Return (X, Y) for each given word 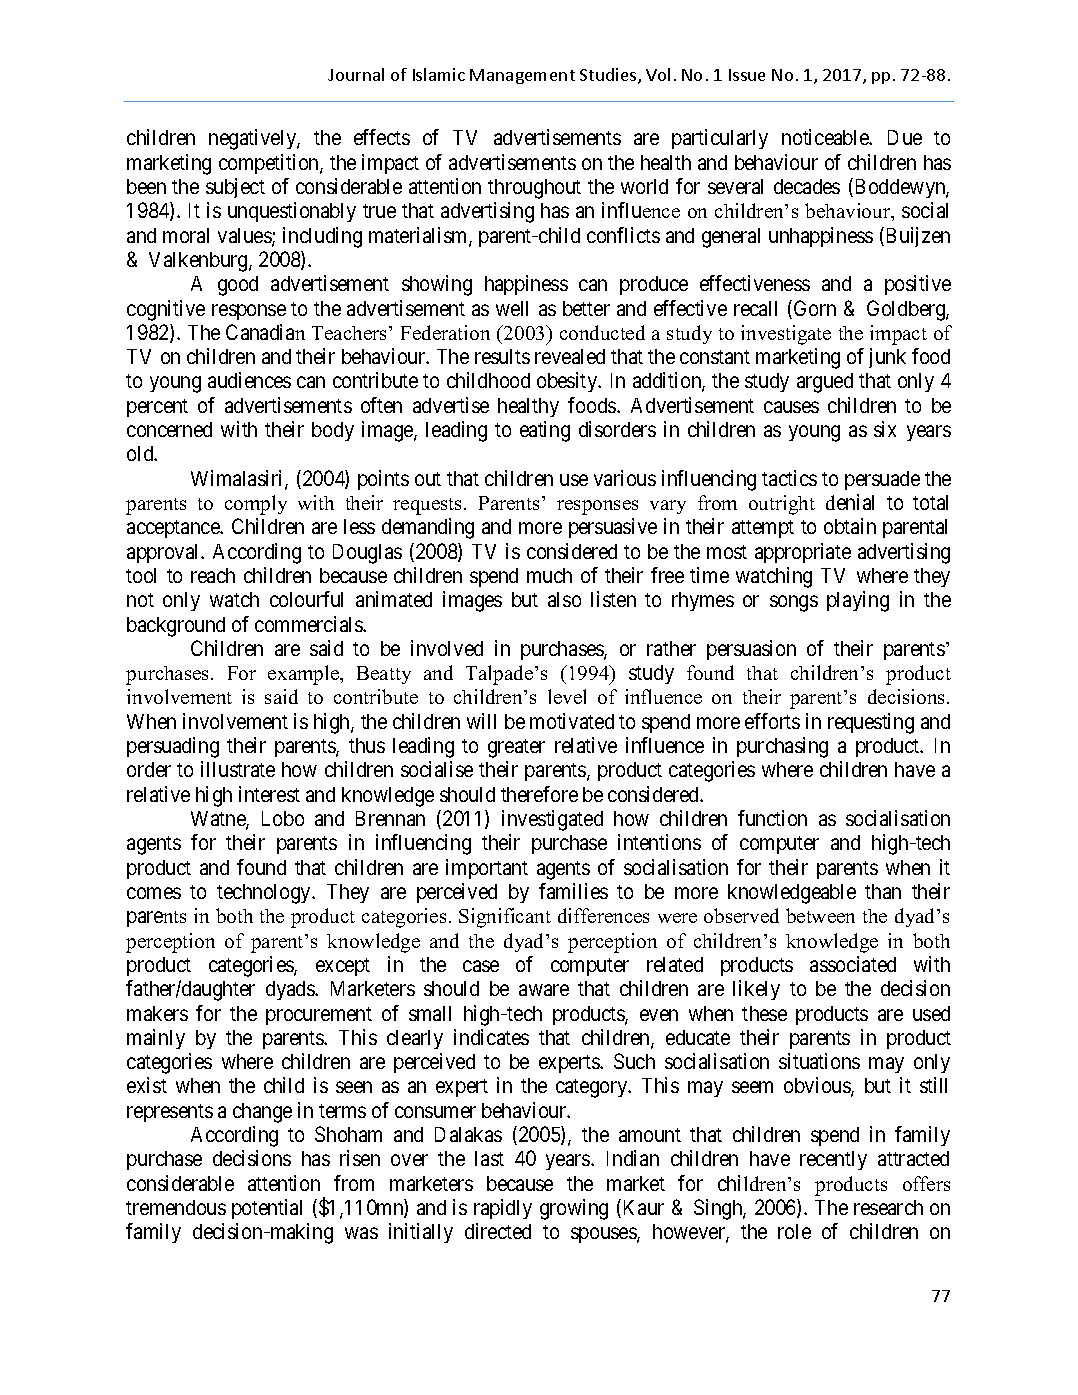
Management (522, 76)
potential (267, 1209)
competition (270, 164)
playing (858, 601)
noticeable (826, 137)
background (176, 627)
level (567, 696)
